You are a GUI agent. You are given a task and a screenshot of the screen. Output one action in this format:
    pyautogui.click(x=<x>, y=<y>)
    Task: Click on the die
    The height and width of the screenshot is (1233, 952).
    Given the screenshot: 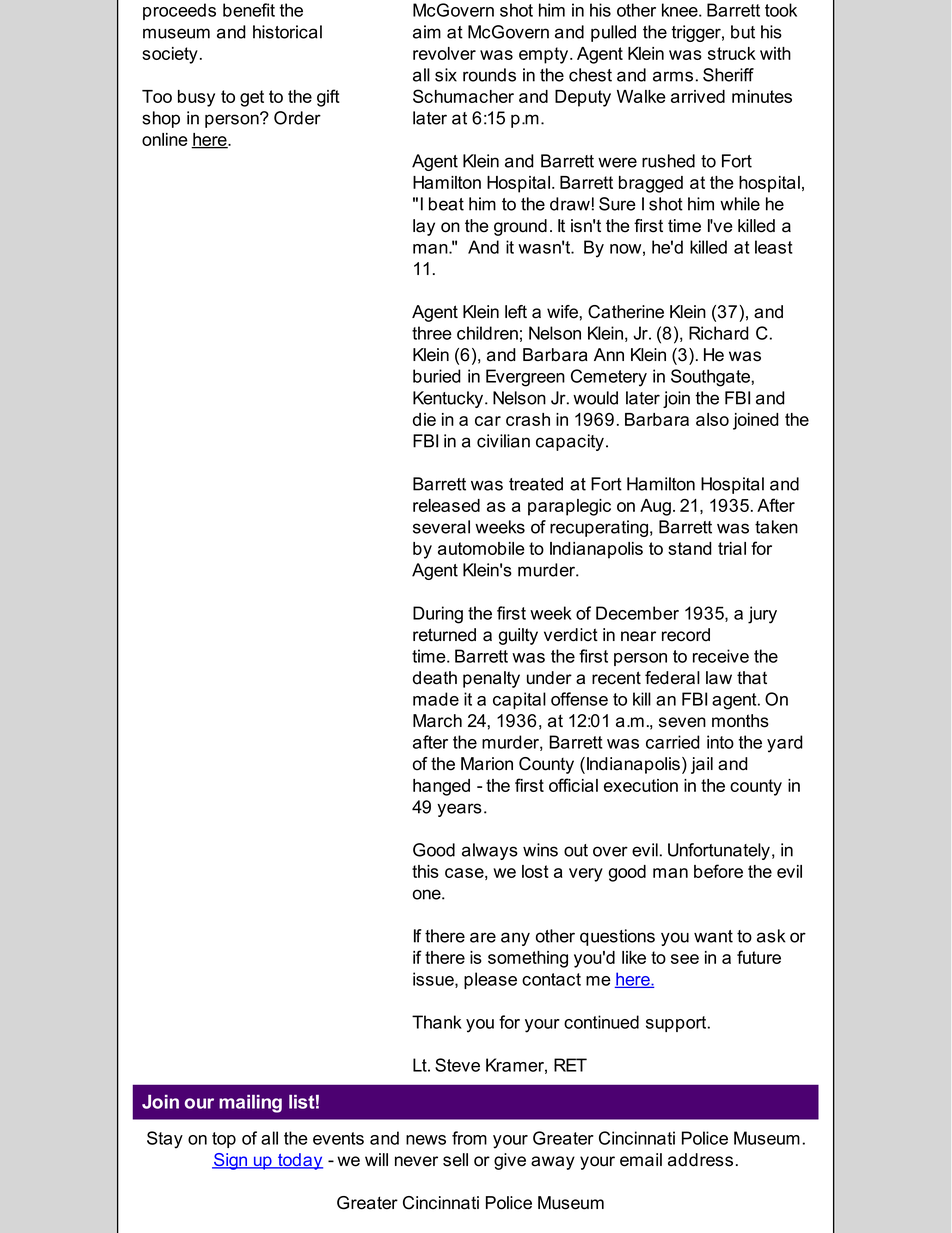 What is the action you would take?
    pyautogui.click(x=424, y=419)
